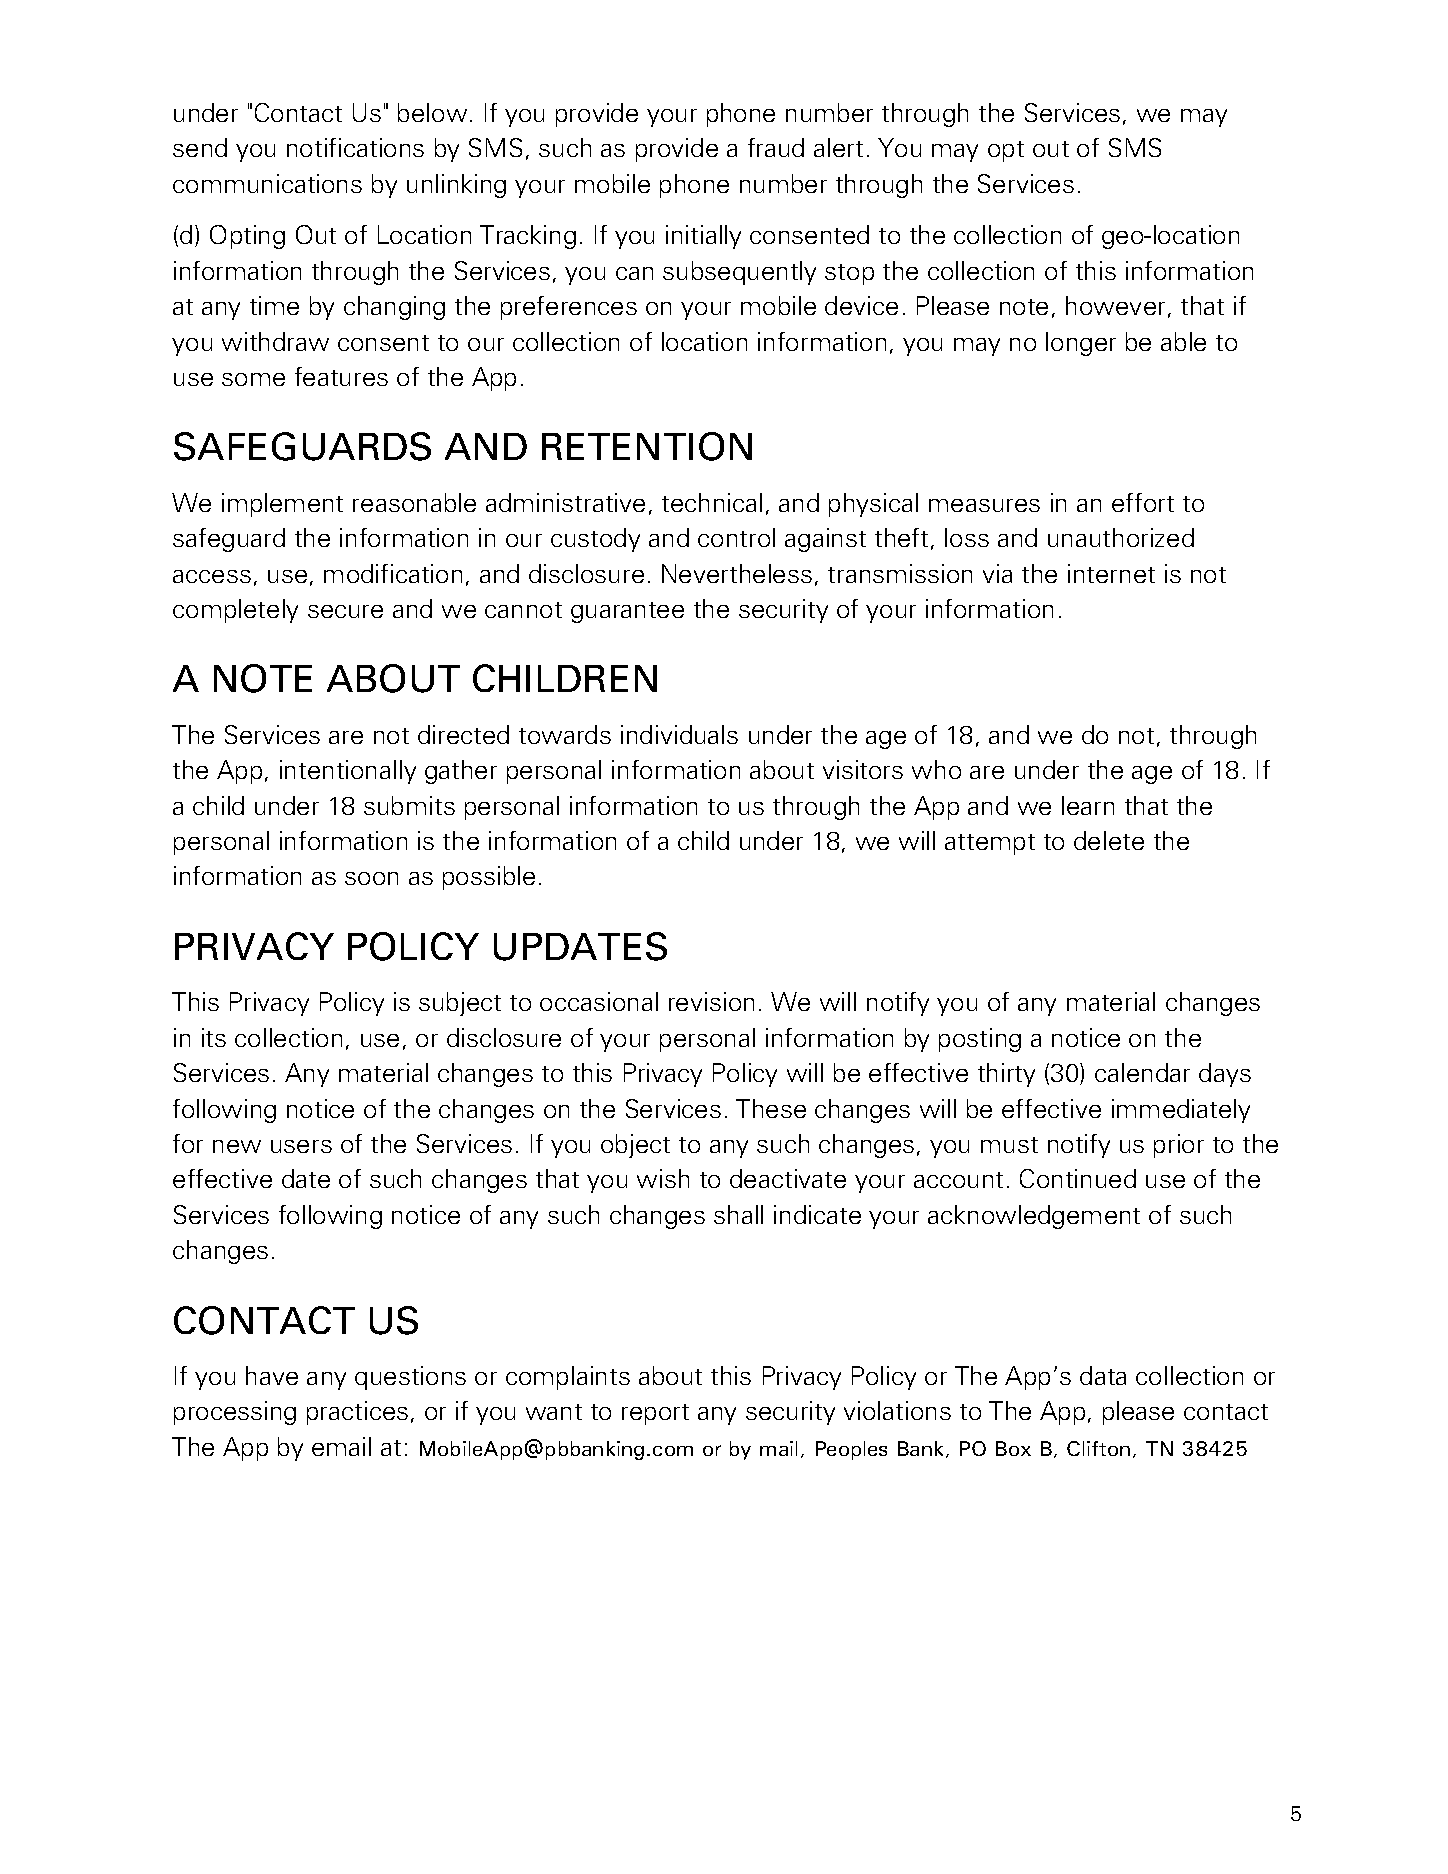 The width and height of the image is (1448, 1874). What do you see at coordinates (655, 1414) in the image?
I see `report` at bounding box center [655, 1414].
